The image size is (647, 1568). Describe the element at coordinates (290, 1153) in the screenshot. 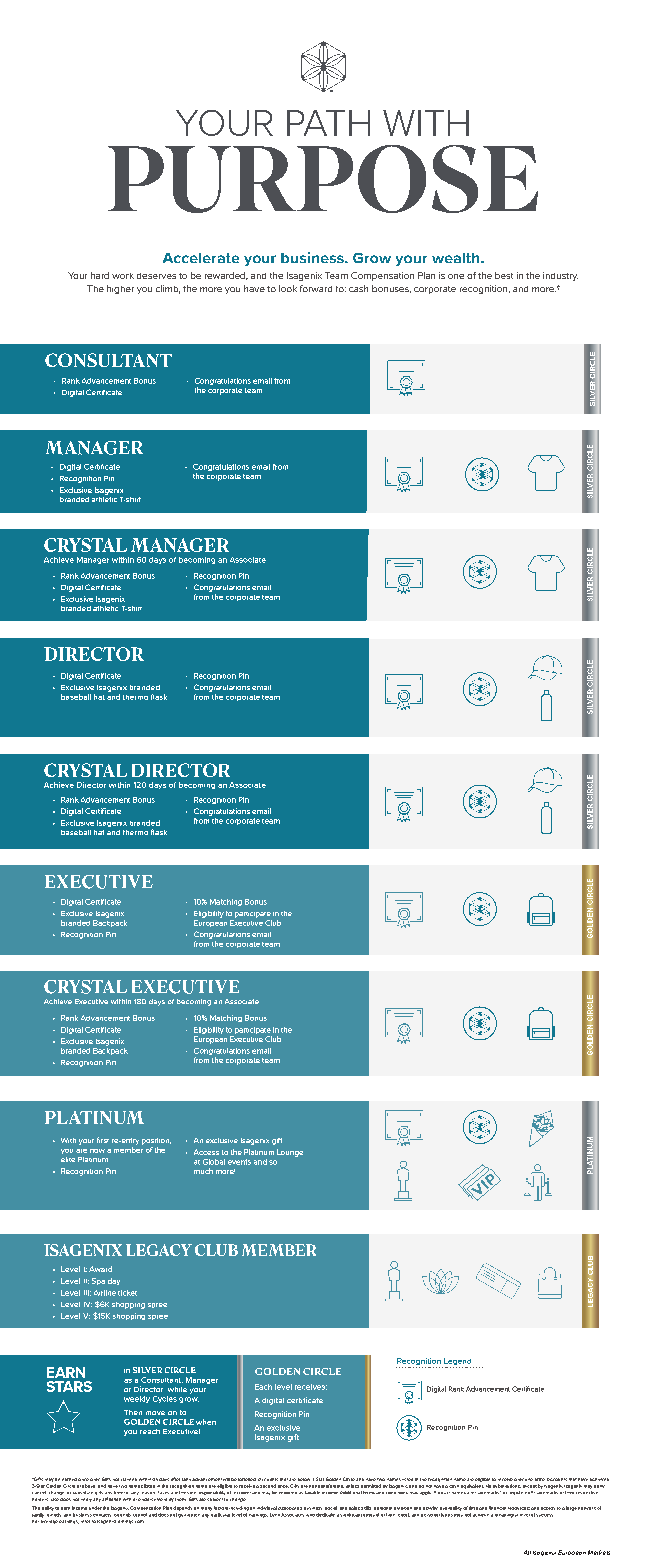

I see `Lounge` at that location.
